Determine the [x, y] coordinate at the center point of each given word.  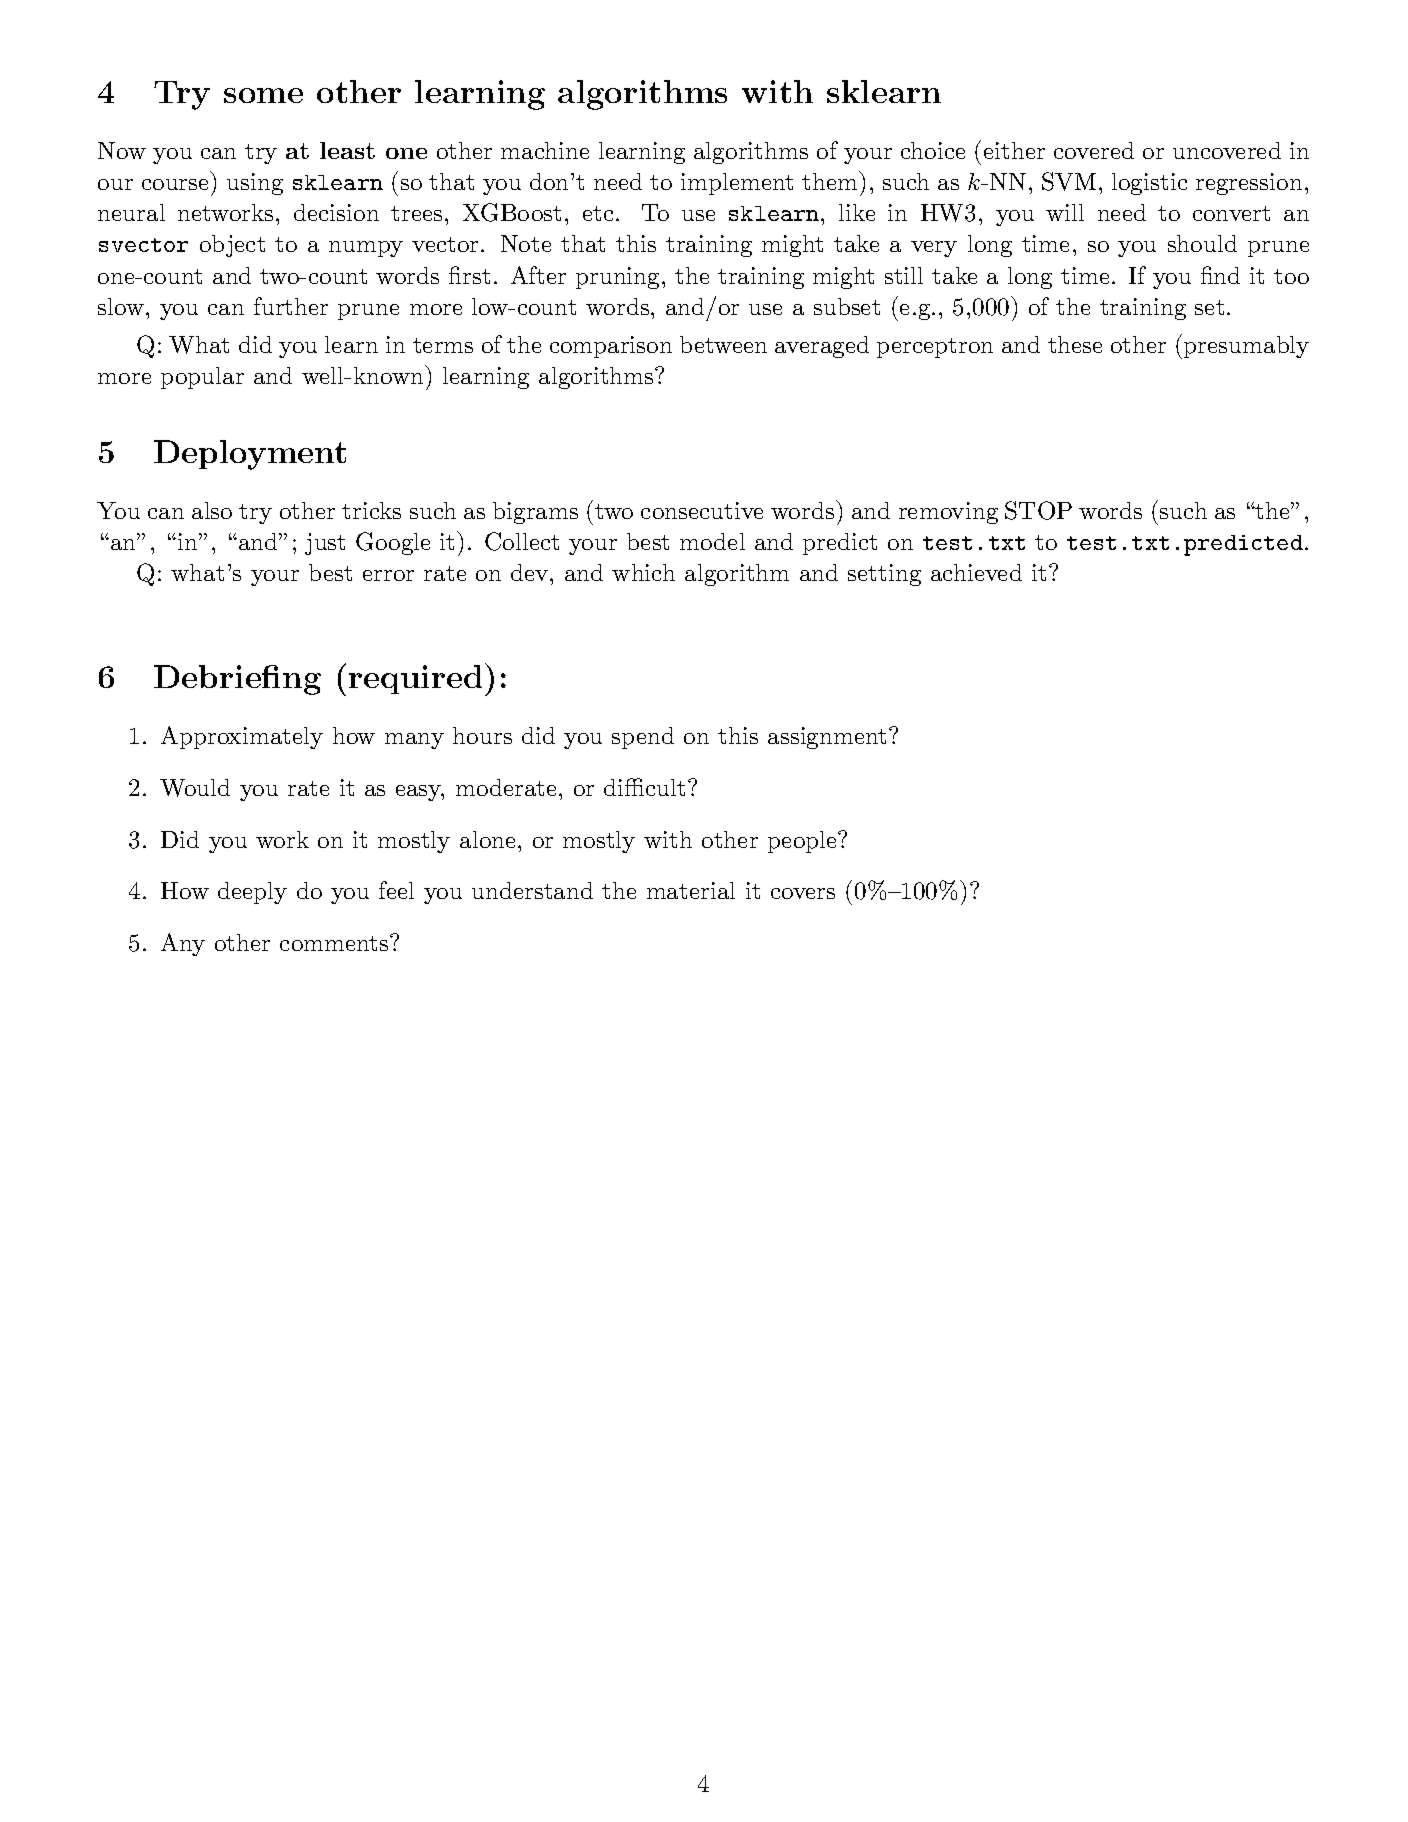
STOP [1038, 510]
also [212, 510]
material [691, 890]
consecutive [702, 510]
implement [737, 184]
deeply [252, 893]
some [263, 95]
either [1014, 150]
